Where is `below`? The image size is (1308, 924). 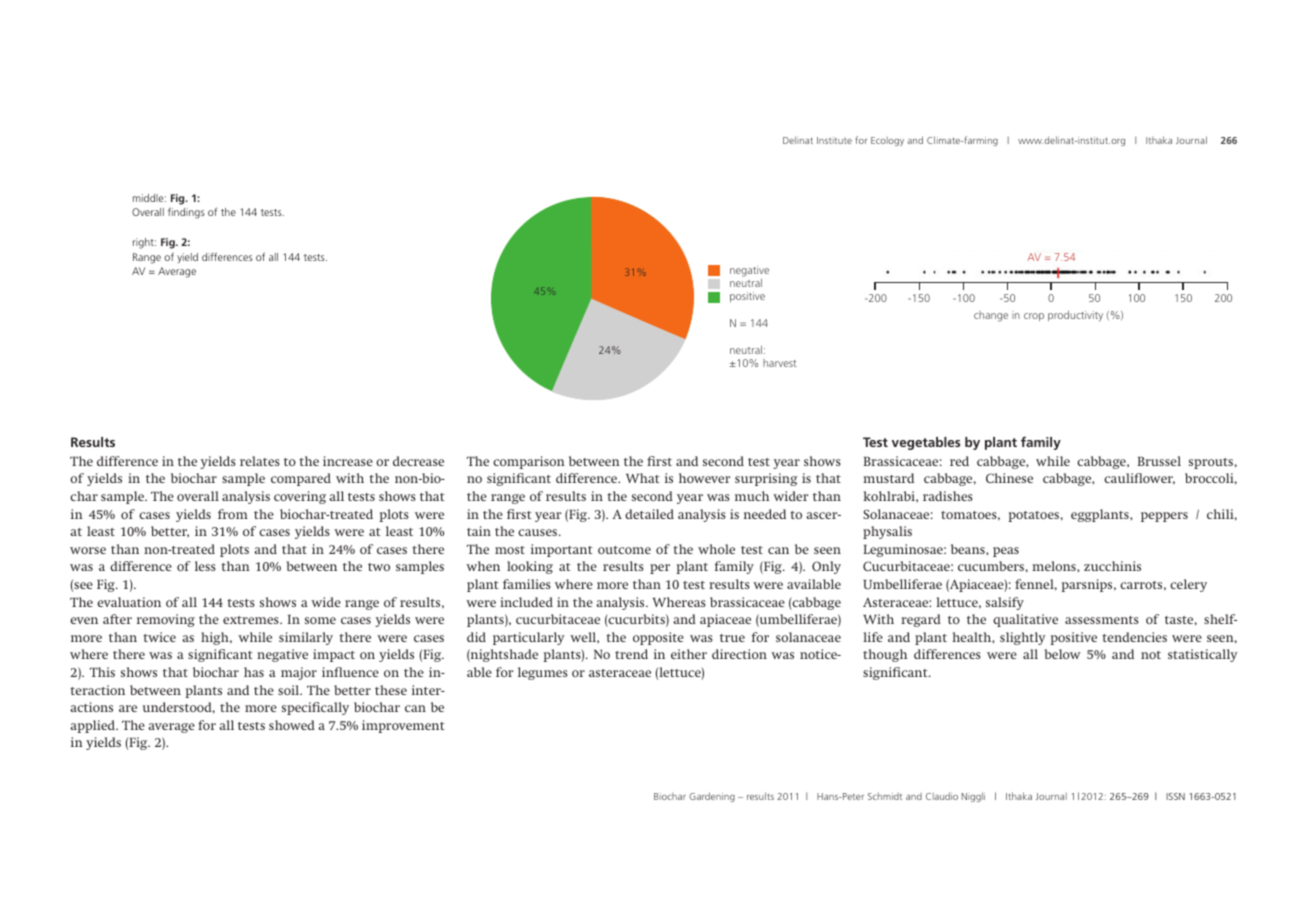 below is located at coordinates (1063, 654).
